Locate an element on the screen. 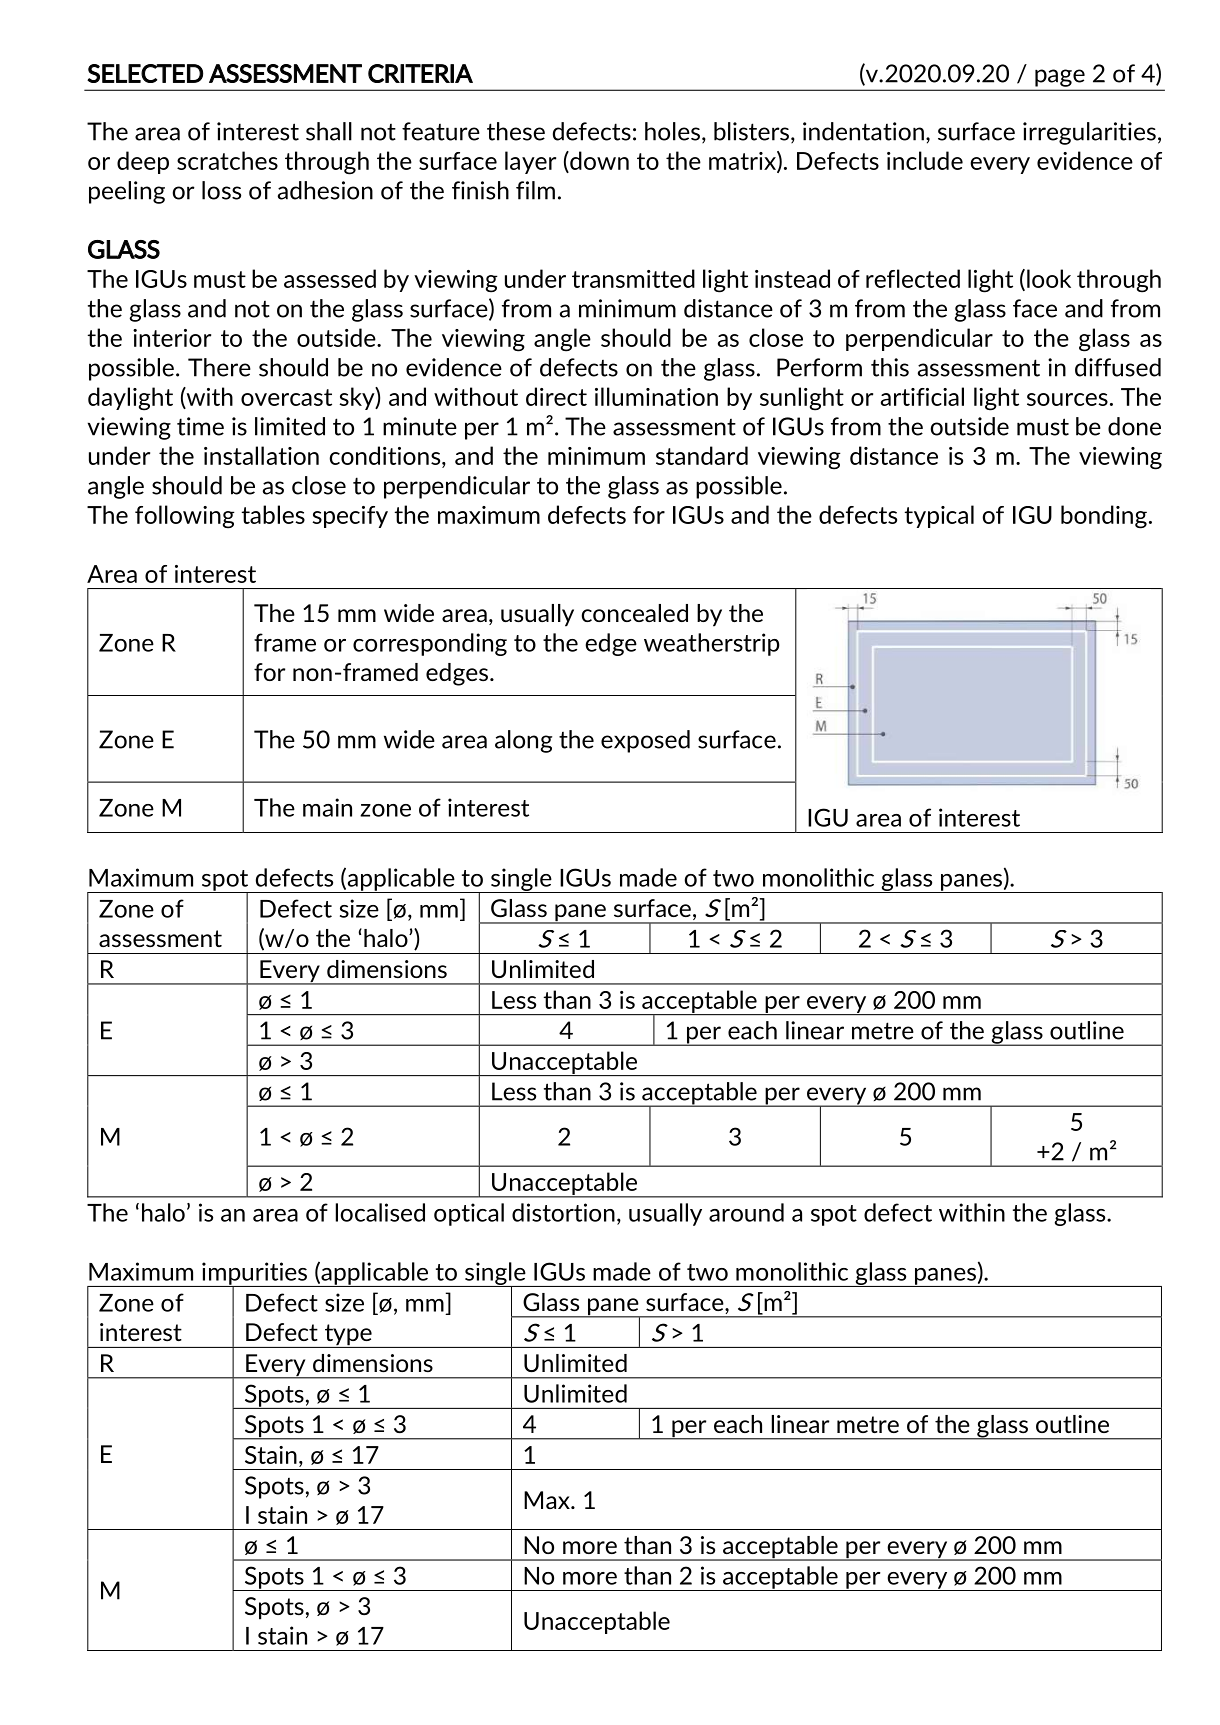  typical is located at coordinates (939, 516).
